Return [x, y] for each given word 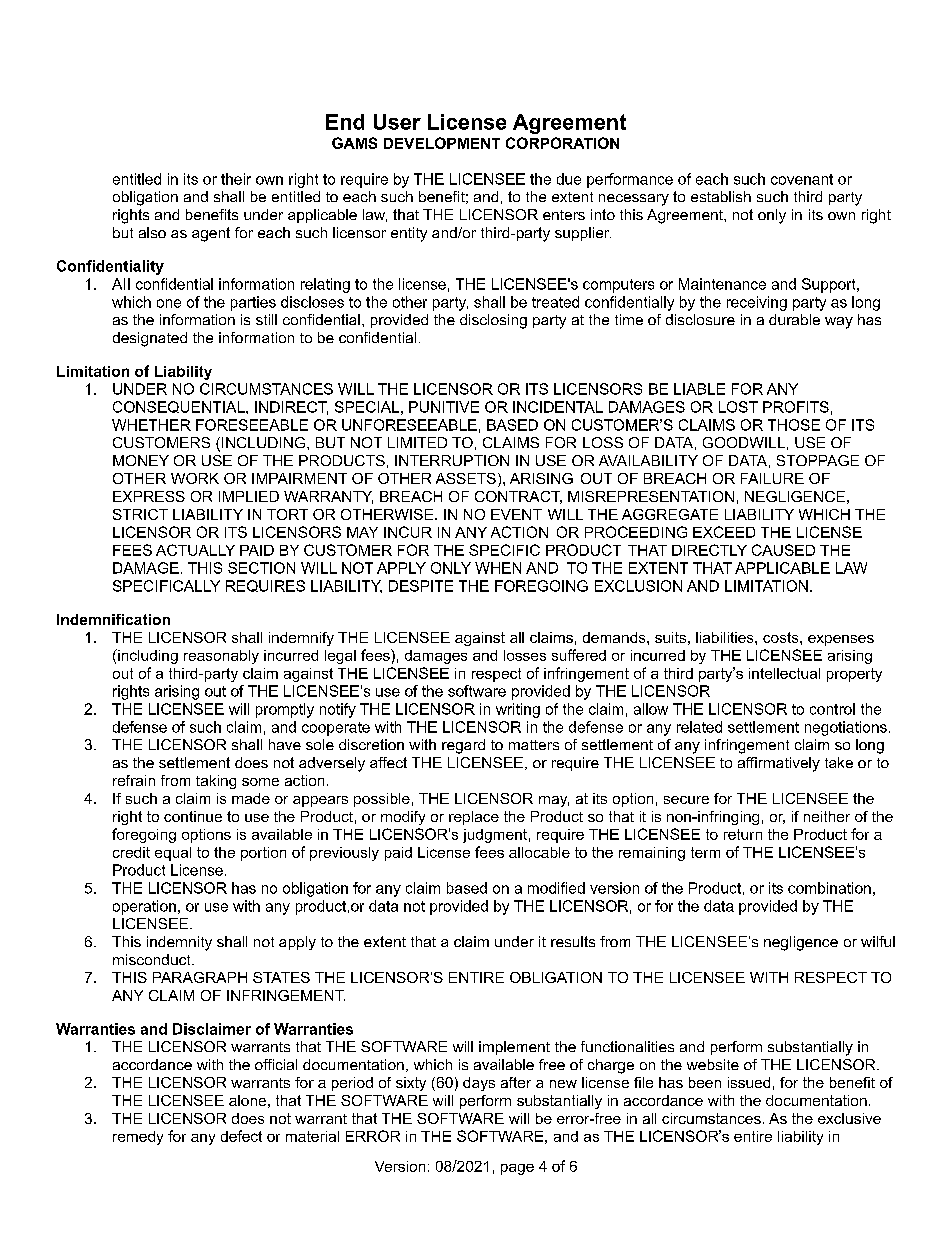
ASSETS [466, 478]
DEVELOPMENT [442, 143]
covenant [802, 179]
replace [474, 818]
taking [216, 782]
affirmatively [779, 764]
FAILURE [772, 478]
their [236, 179]
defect [241, 1136]
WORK [195, 478]
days [479, 1084]
